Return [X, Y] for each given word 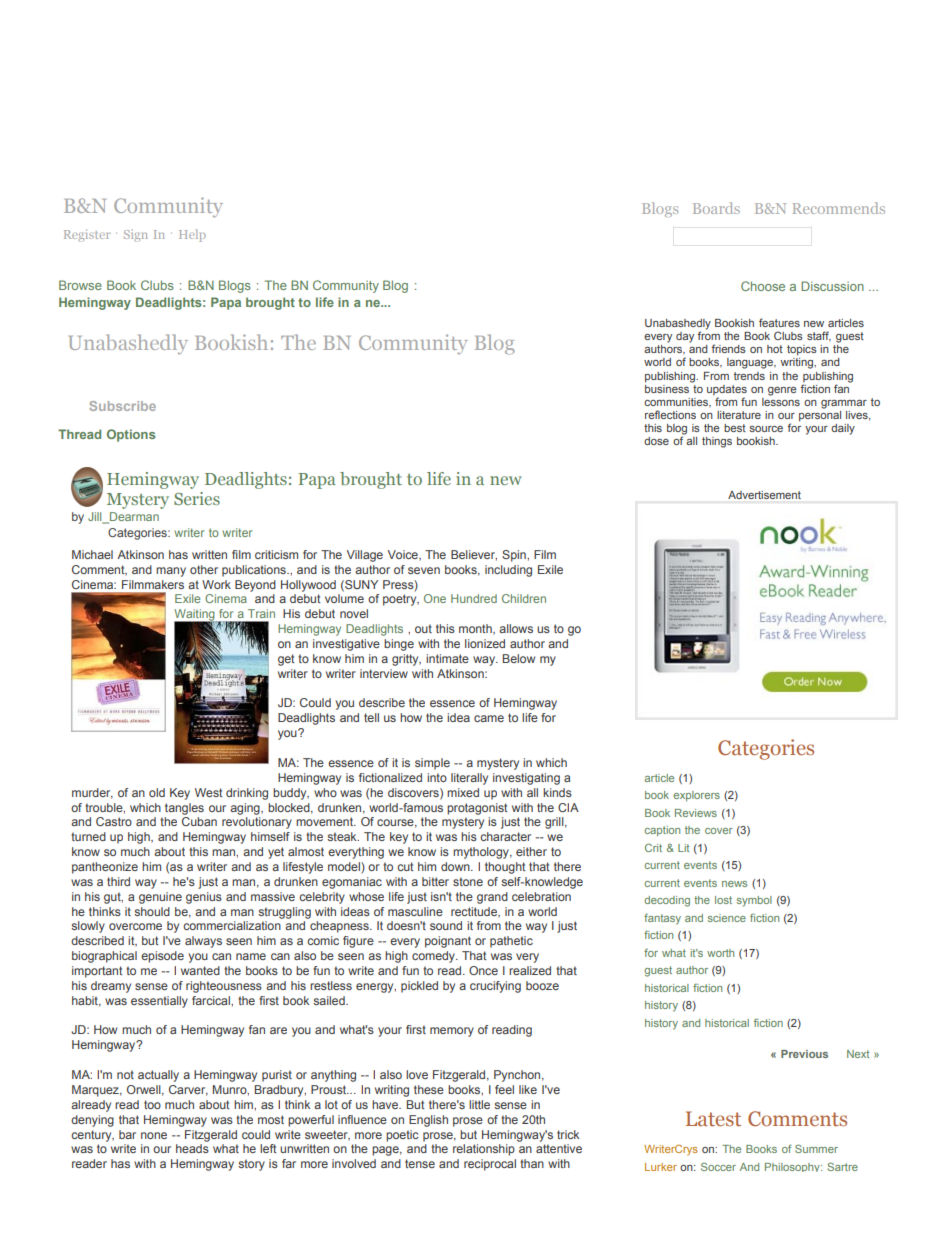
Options [131, 435]
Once [483, 970]
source [766, 429]
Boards [716, 208]
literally [469, 779]
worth [720, 953]
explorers [697, 796]
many [171, 572]
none [154, 1135]
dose [656, 441]
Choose [763, 286]
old [157, 792]
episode [162, 957]
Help [192, 235]
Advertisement [764, 495]
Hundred [474, 598]
